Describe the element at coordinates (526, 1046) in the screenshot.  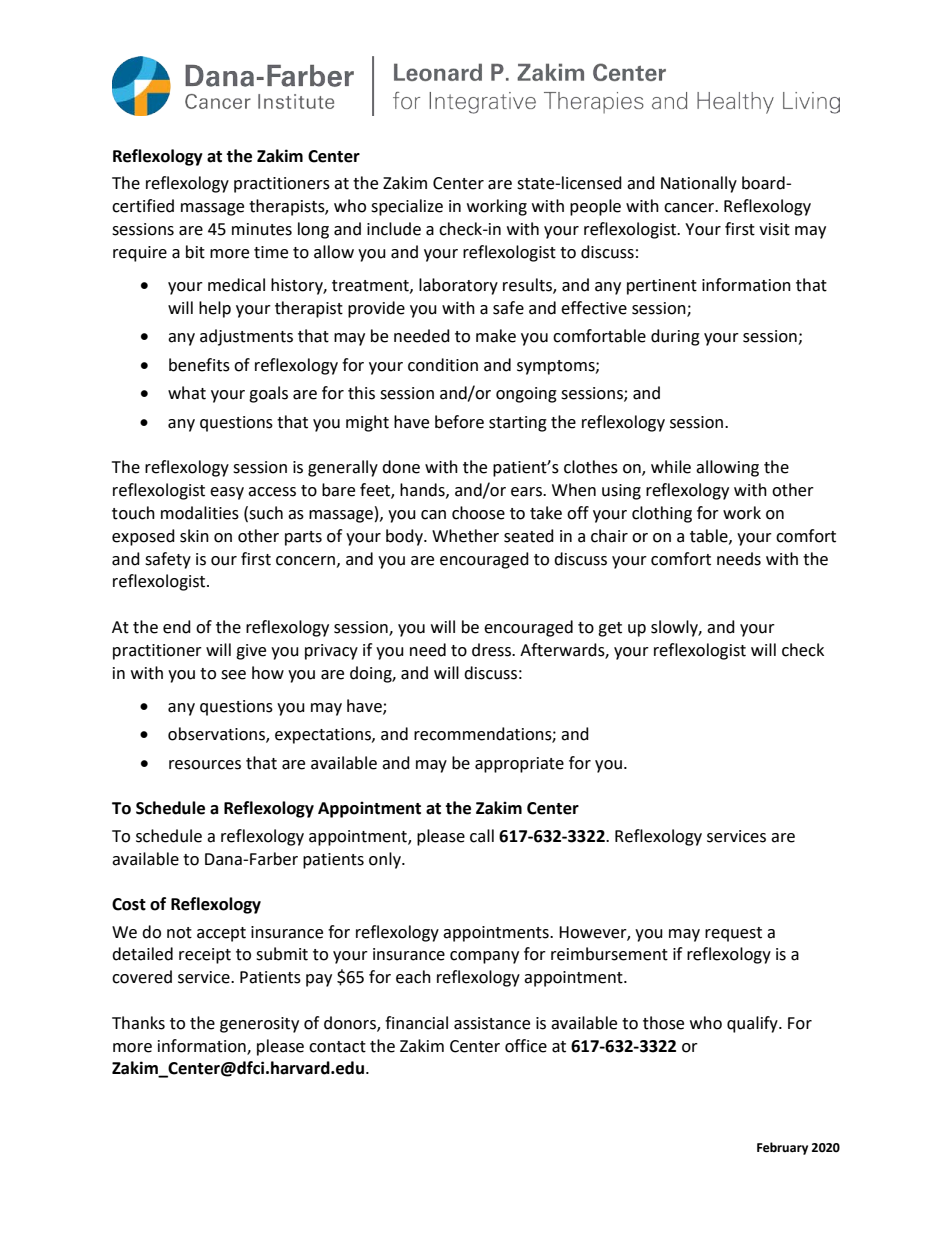
I see `office` at that location.
